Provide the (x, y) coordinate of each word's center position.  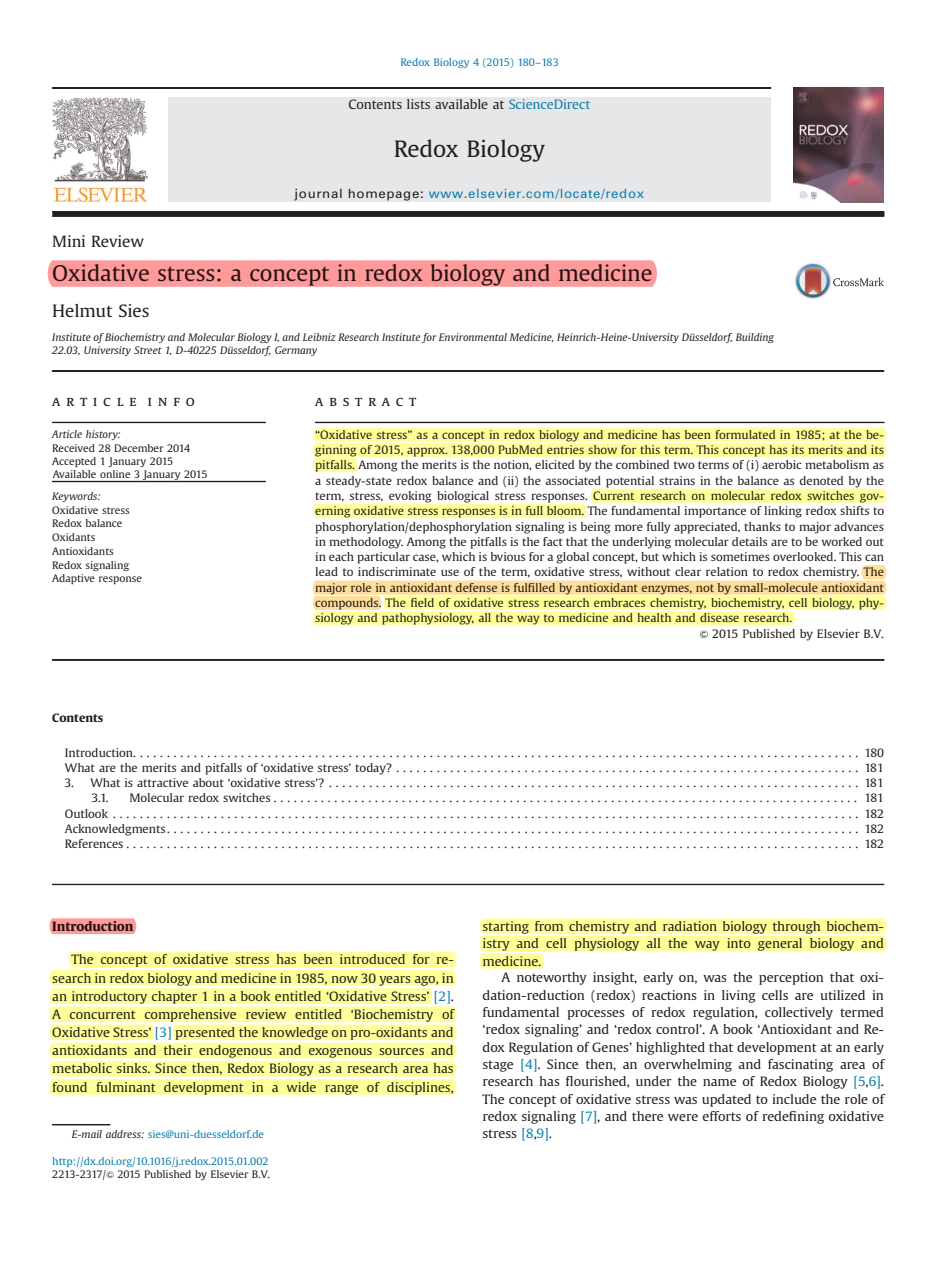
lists (418, 104)
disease (719, 617)
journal (318, 194)
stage (498, 1066)
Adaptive (73, 579)
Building (755, 338)
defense (476, 587)
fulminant (126, 1087)
